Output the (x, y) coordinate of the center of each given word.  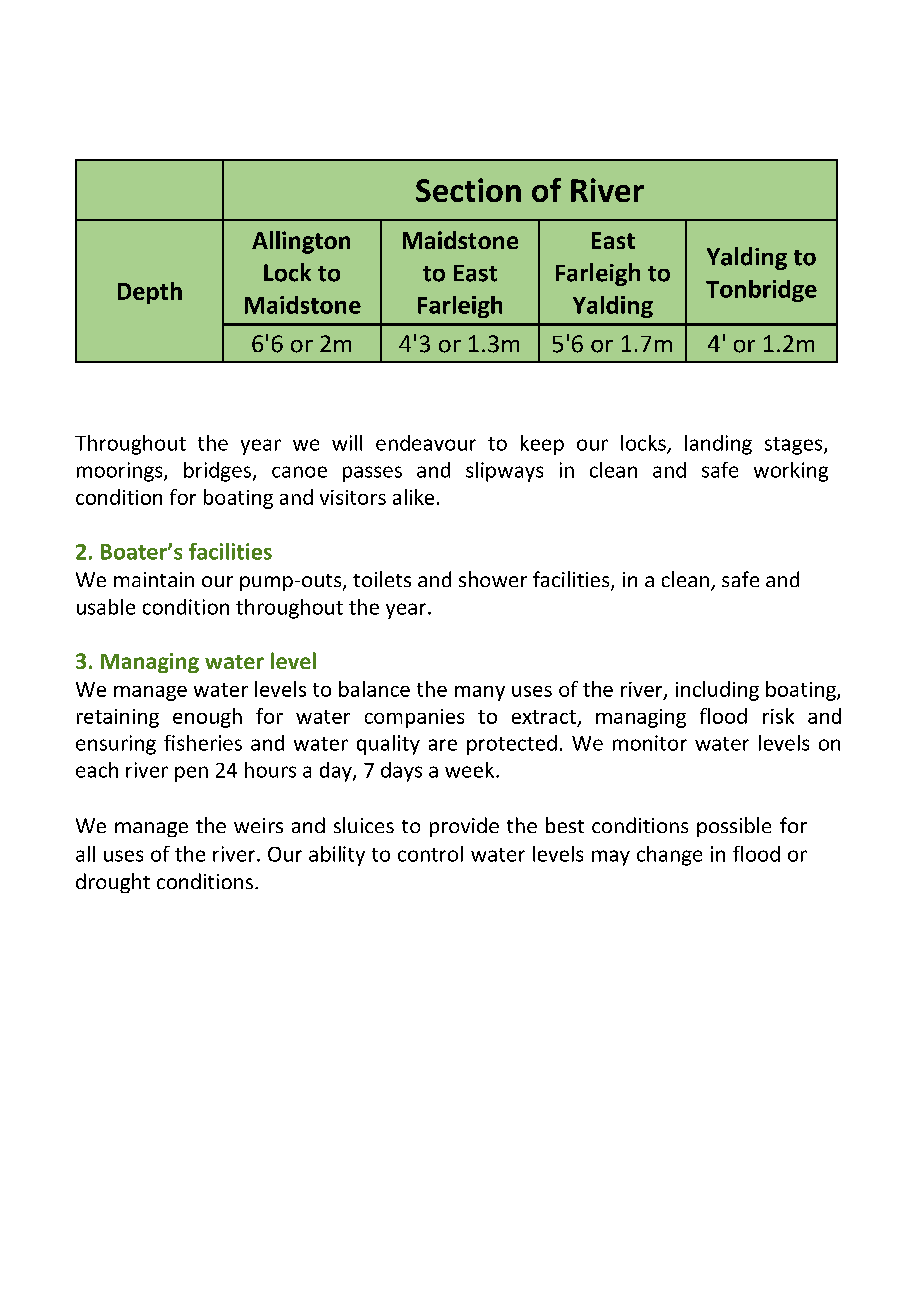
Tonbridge (761, 291)
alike (413, 497)
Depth (150, 293)
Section (468, 190)
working (791, 472)
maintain (154, 579)
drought (113, 883)
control (430, 854)
